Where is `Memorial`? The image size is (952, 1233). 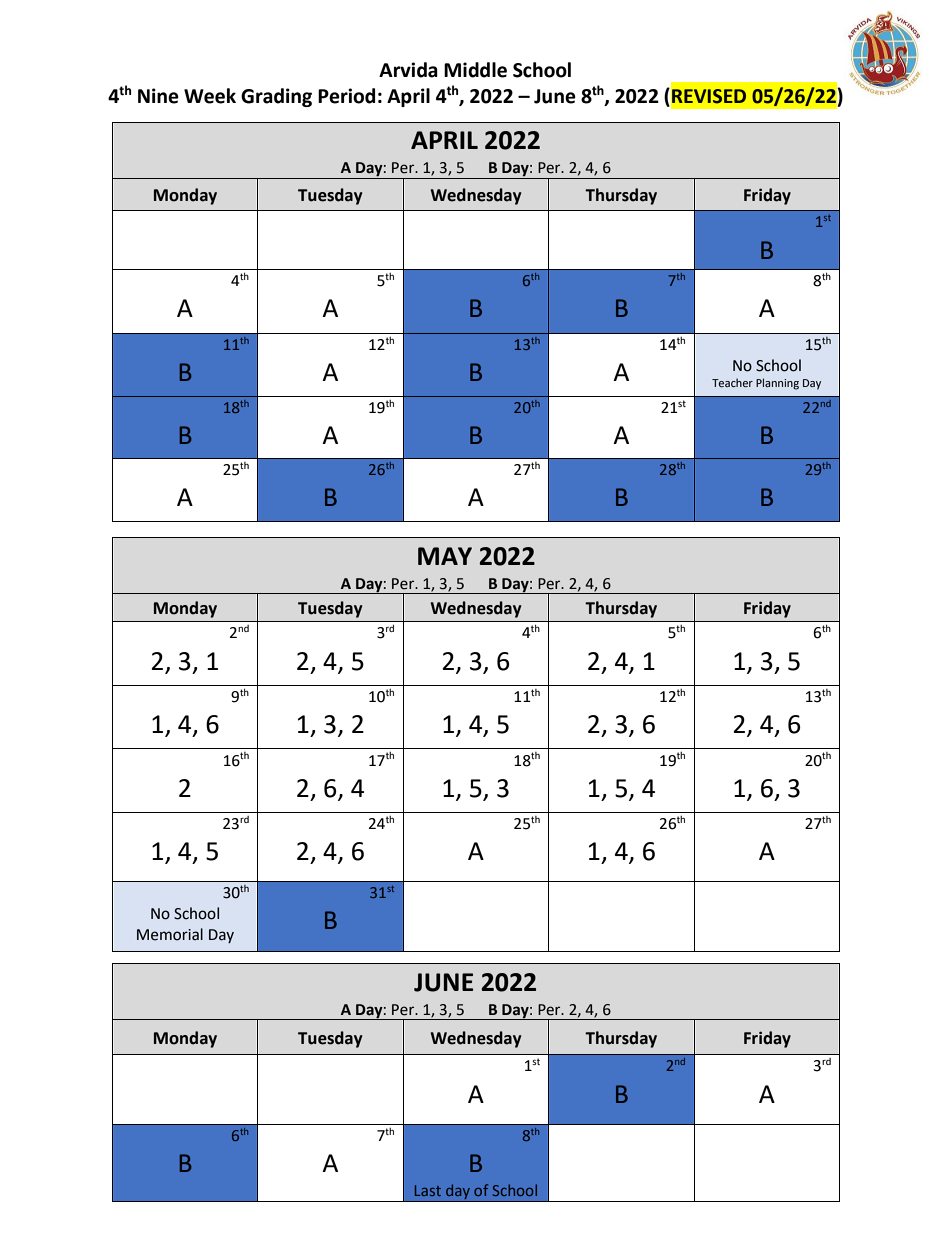
Memorial is located at coordinates (170, 934).
